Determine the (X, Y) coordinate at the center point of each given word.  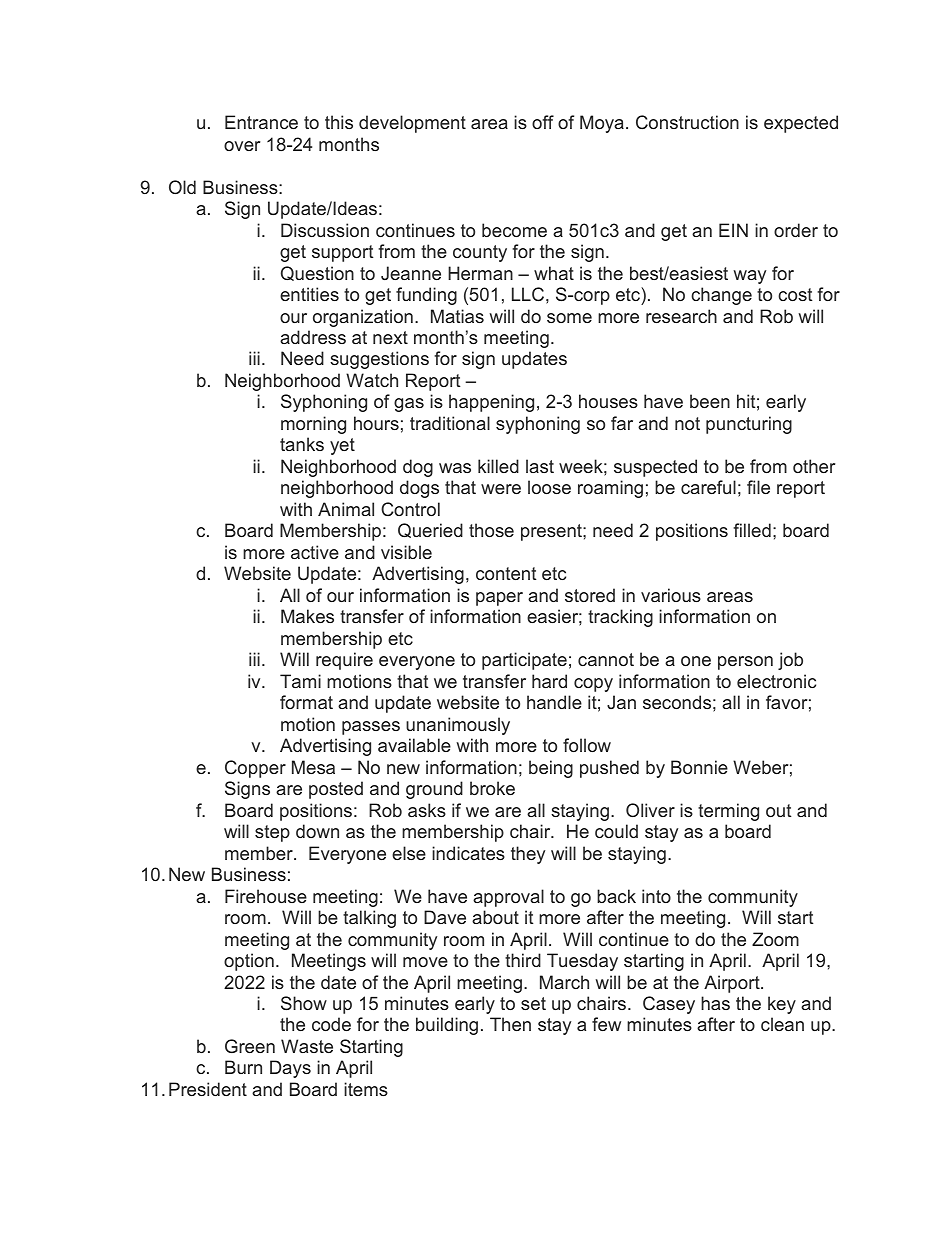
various (671, 595)
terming (728, 812)
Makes (307, 616)
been (710, 401)
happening (491, 403)
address (313, 337)
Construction (687, 122)
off (543, 122)
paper (499, 599)
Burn (243, 1067)
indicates (468, 853)
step (272, 833)
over (242, 146)
